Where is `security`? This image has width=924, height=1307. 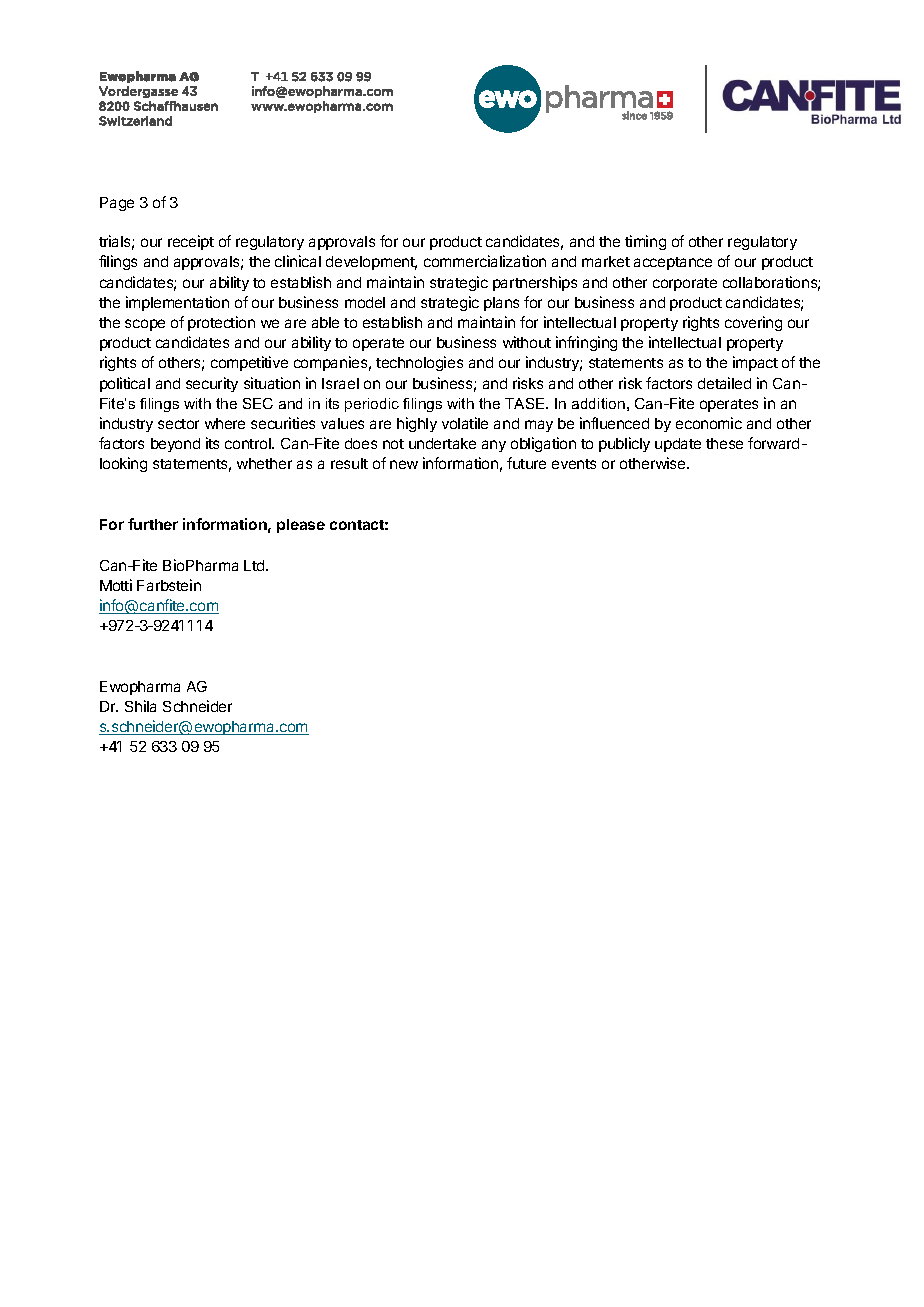 security is located at coordinates (212, 384).
